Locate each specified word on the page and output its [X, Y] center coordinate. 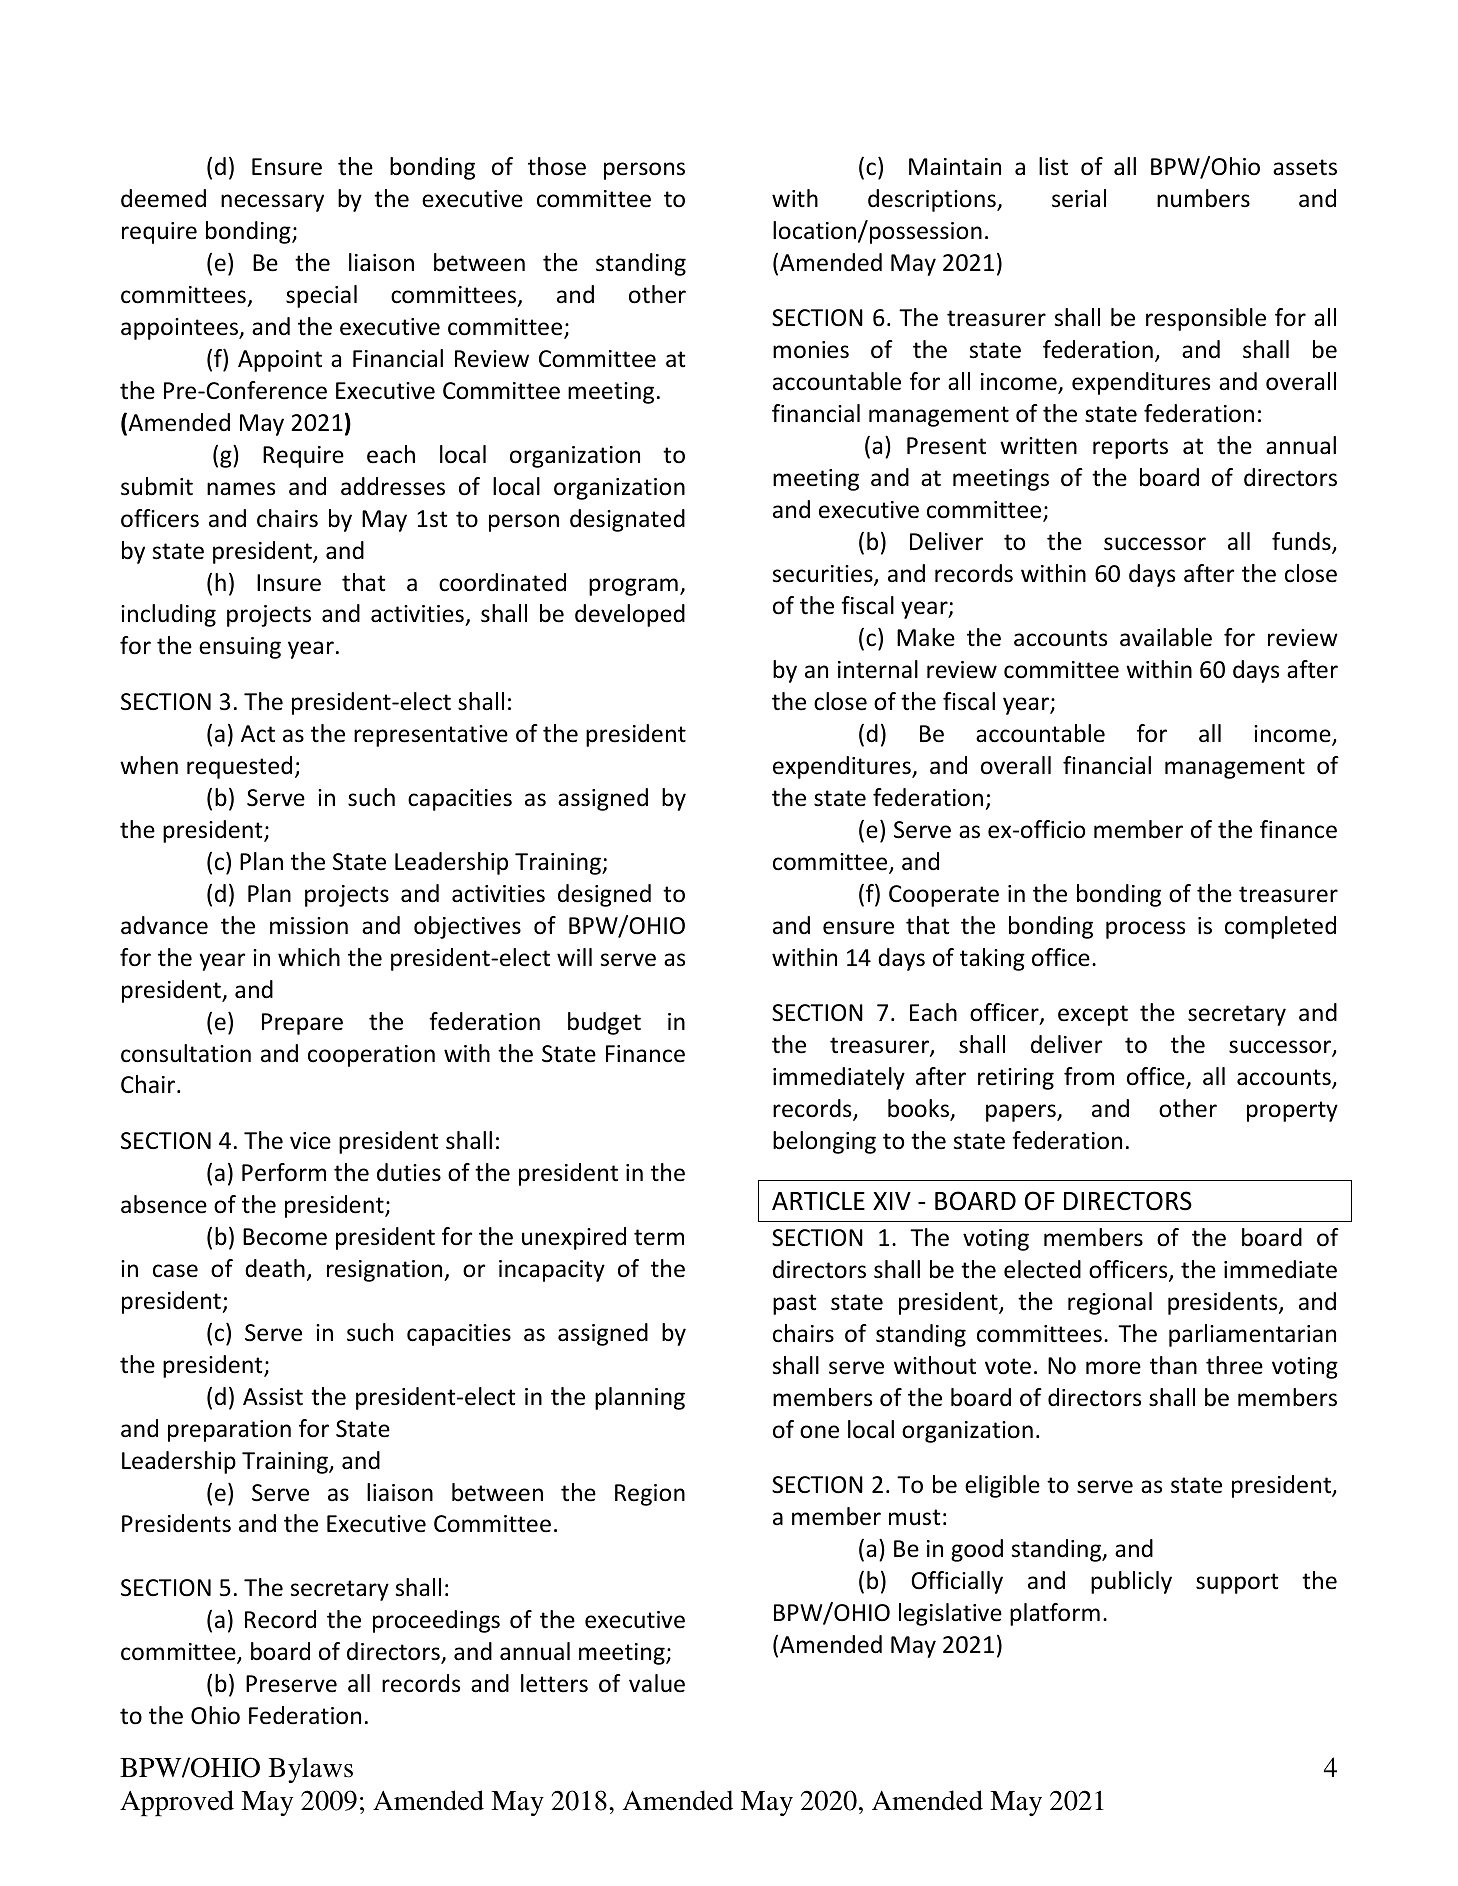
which [309, 957]
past [794, 1304]
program [633, 587]
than [1173, 1365]
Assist [273, 1397]
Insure [289, 583]
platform [1055, 1614]
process [1145, 930]
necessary [272, 203]
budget [604, 1023]
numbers [1203, 198]
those [557, 166]
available [1166, 637]
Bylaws [311, 1770]
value [657, 1683]
